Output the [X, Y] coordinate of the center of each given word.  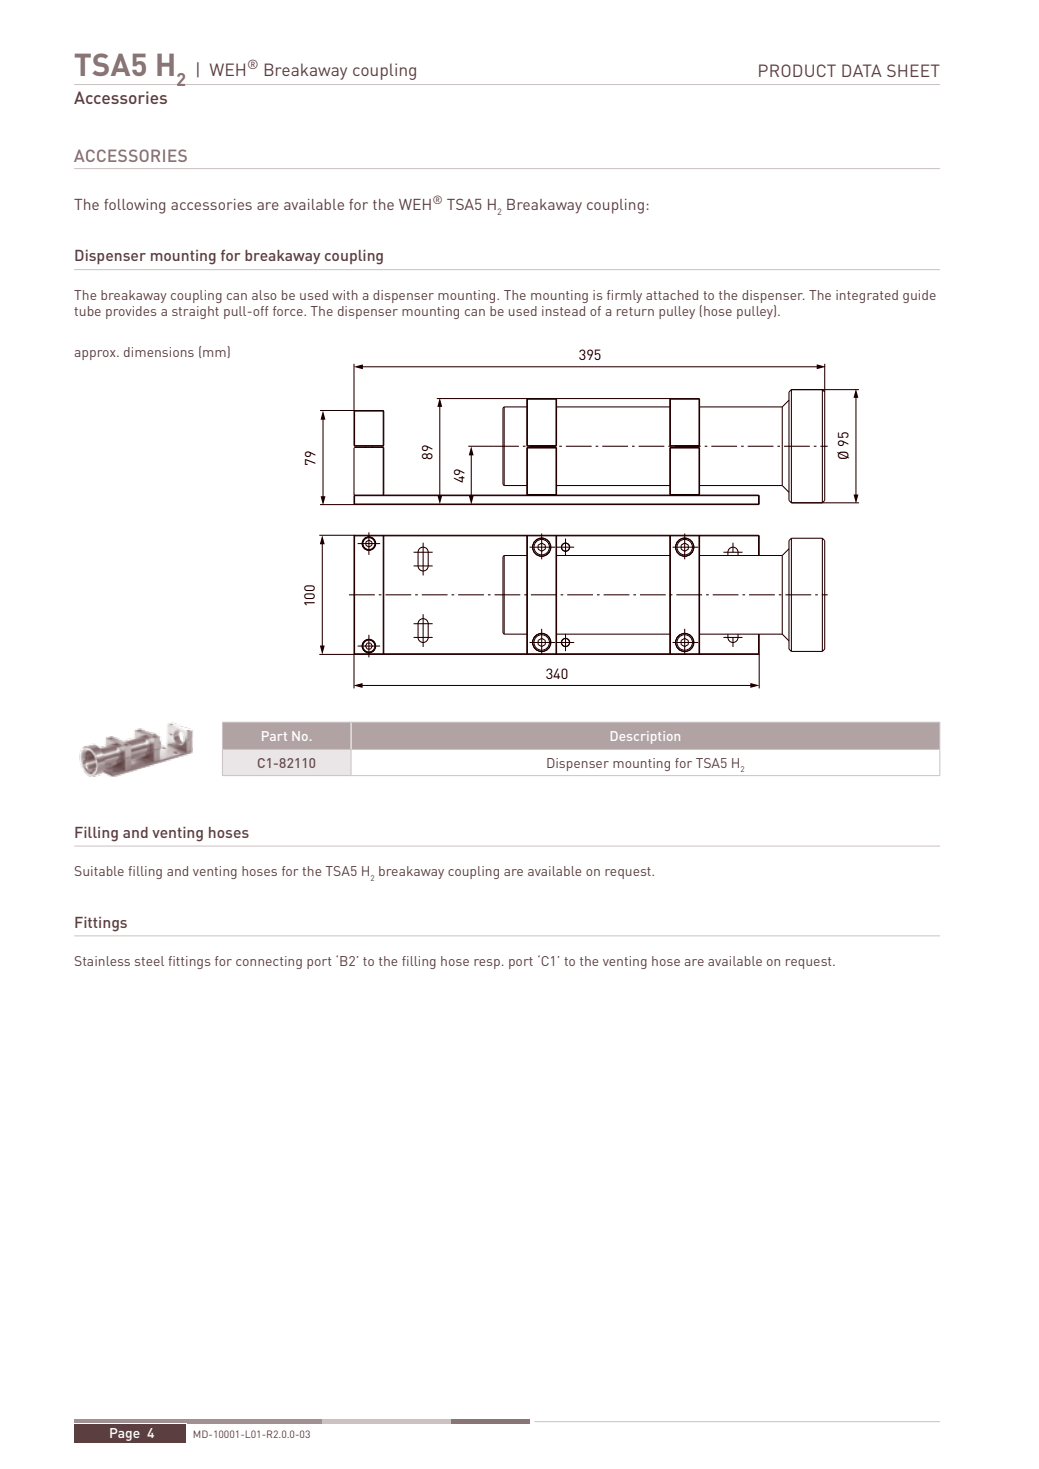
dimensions [159, 352]
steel [149, 961]
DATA [862, 70]
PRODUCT [797, 70]
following [134, 206]
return [635, 311]
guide [919, 296]
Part [274, 736]
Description [645, 737]
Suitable [99, 871]
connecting [269, 962]
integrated [867, 296]
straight [195, 312]
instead [563, 311]
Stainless [102, 961]
